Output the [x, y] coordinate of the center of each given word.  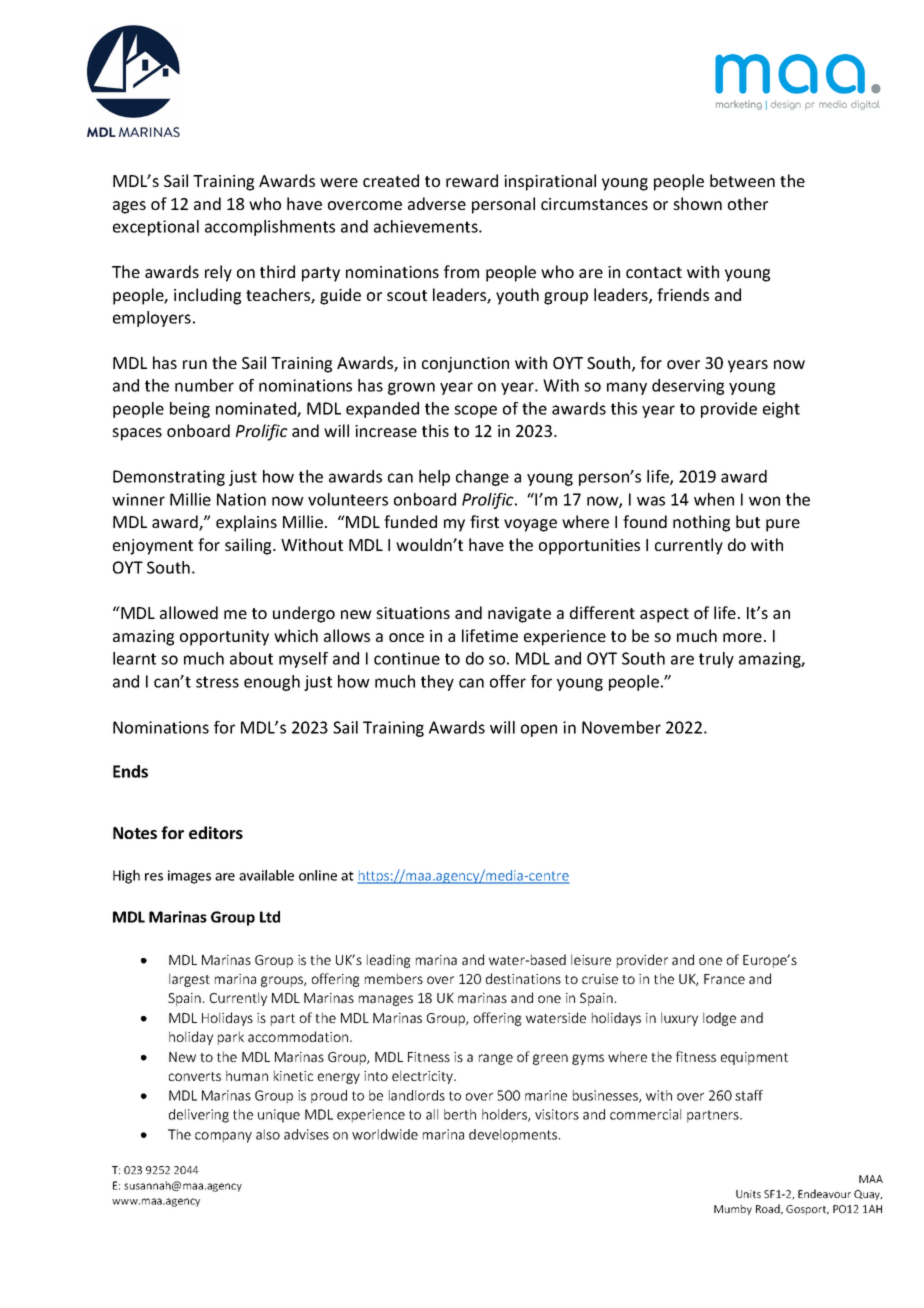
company [223, 1137]
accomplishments [270, 228]
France [724, 979]
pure [783, 525]
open [539, 730]
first [484, 521]
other [748, 203]
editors [216, 832]
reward [472, 180]
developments [514, 1136]
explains [246, 523]
